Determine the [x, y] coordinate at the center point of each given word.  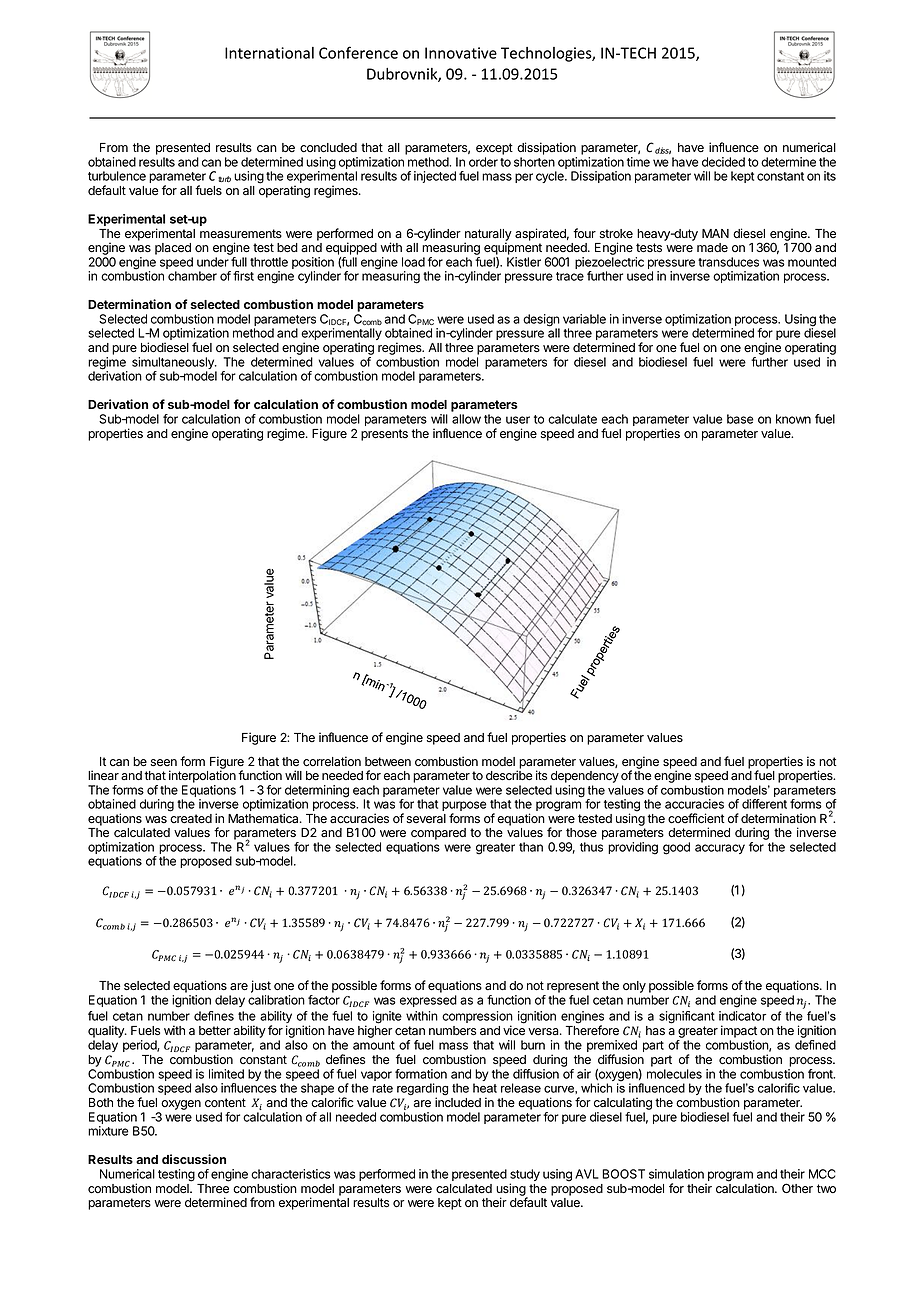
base [740, 419]
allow [466, 419]
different [764, 804]
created [191, 819]
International [269, 53]
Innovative [461, 53]
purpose [464, 807]
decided [723, 162]
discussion [194, 1159]
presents [384, 435]
